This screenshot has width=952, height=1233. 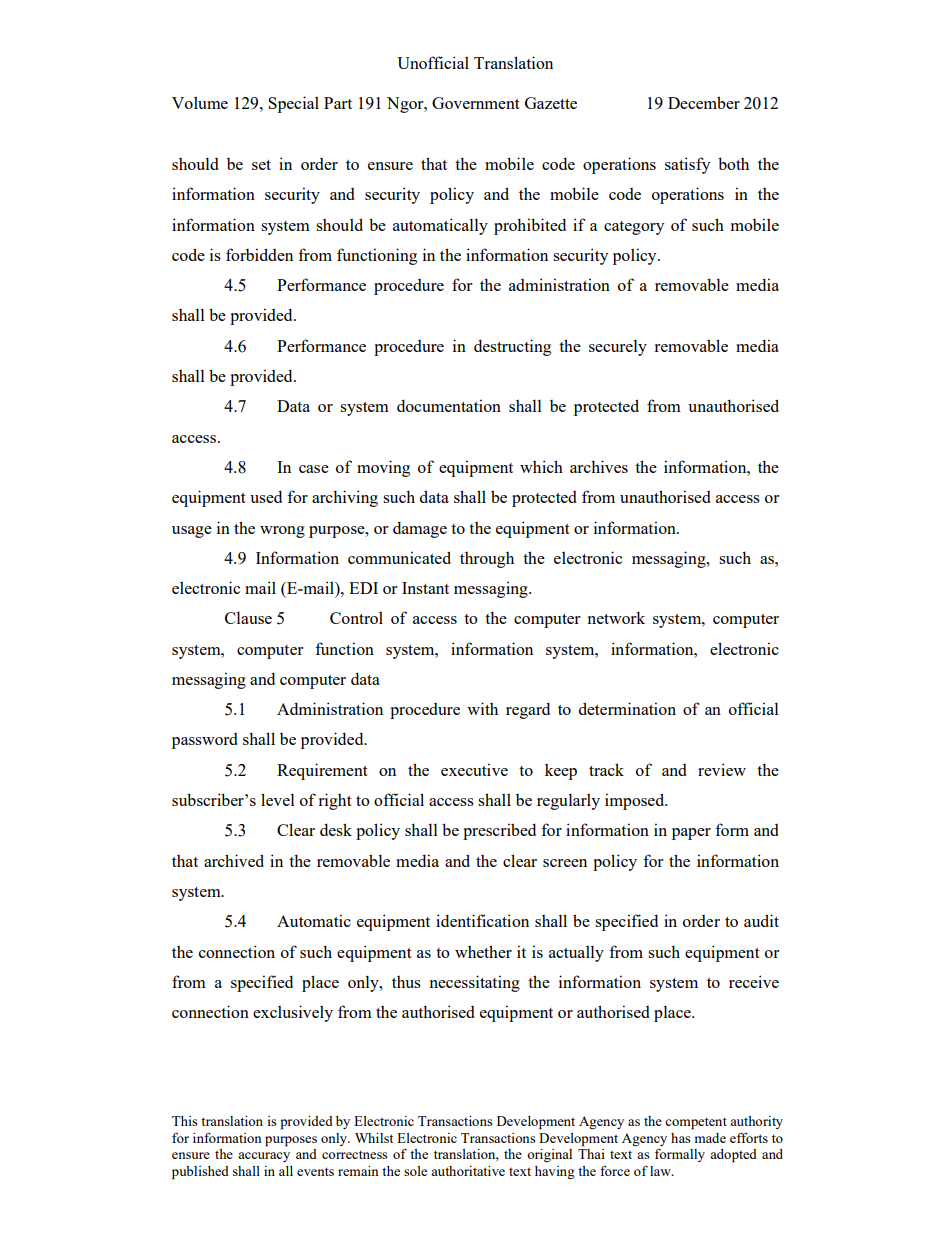 I want to click on archived, so click(x=234, y=860).
